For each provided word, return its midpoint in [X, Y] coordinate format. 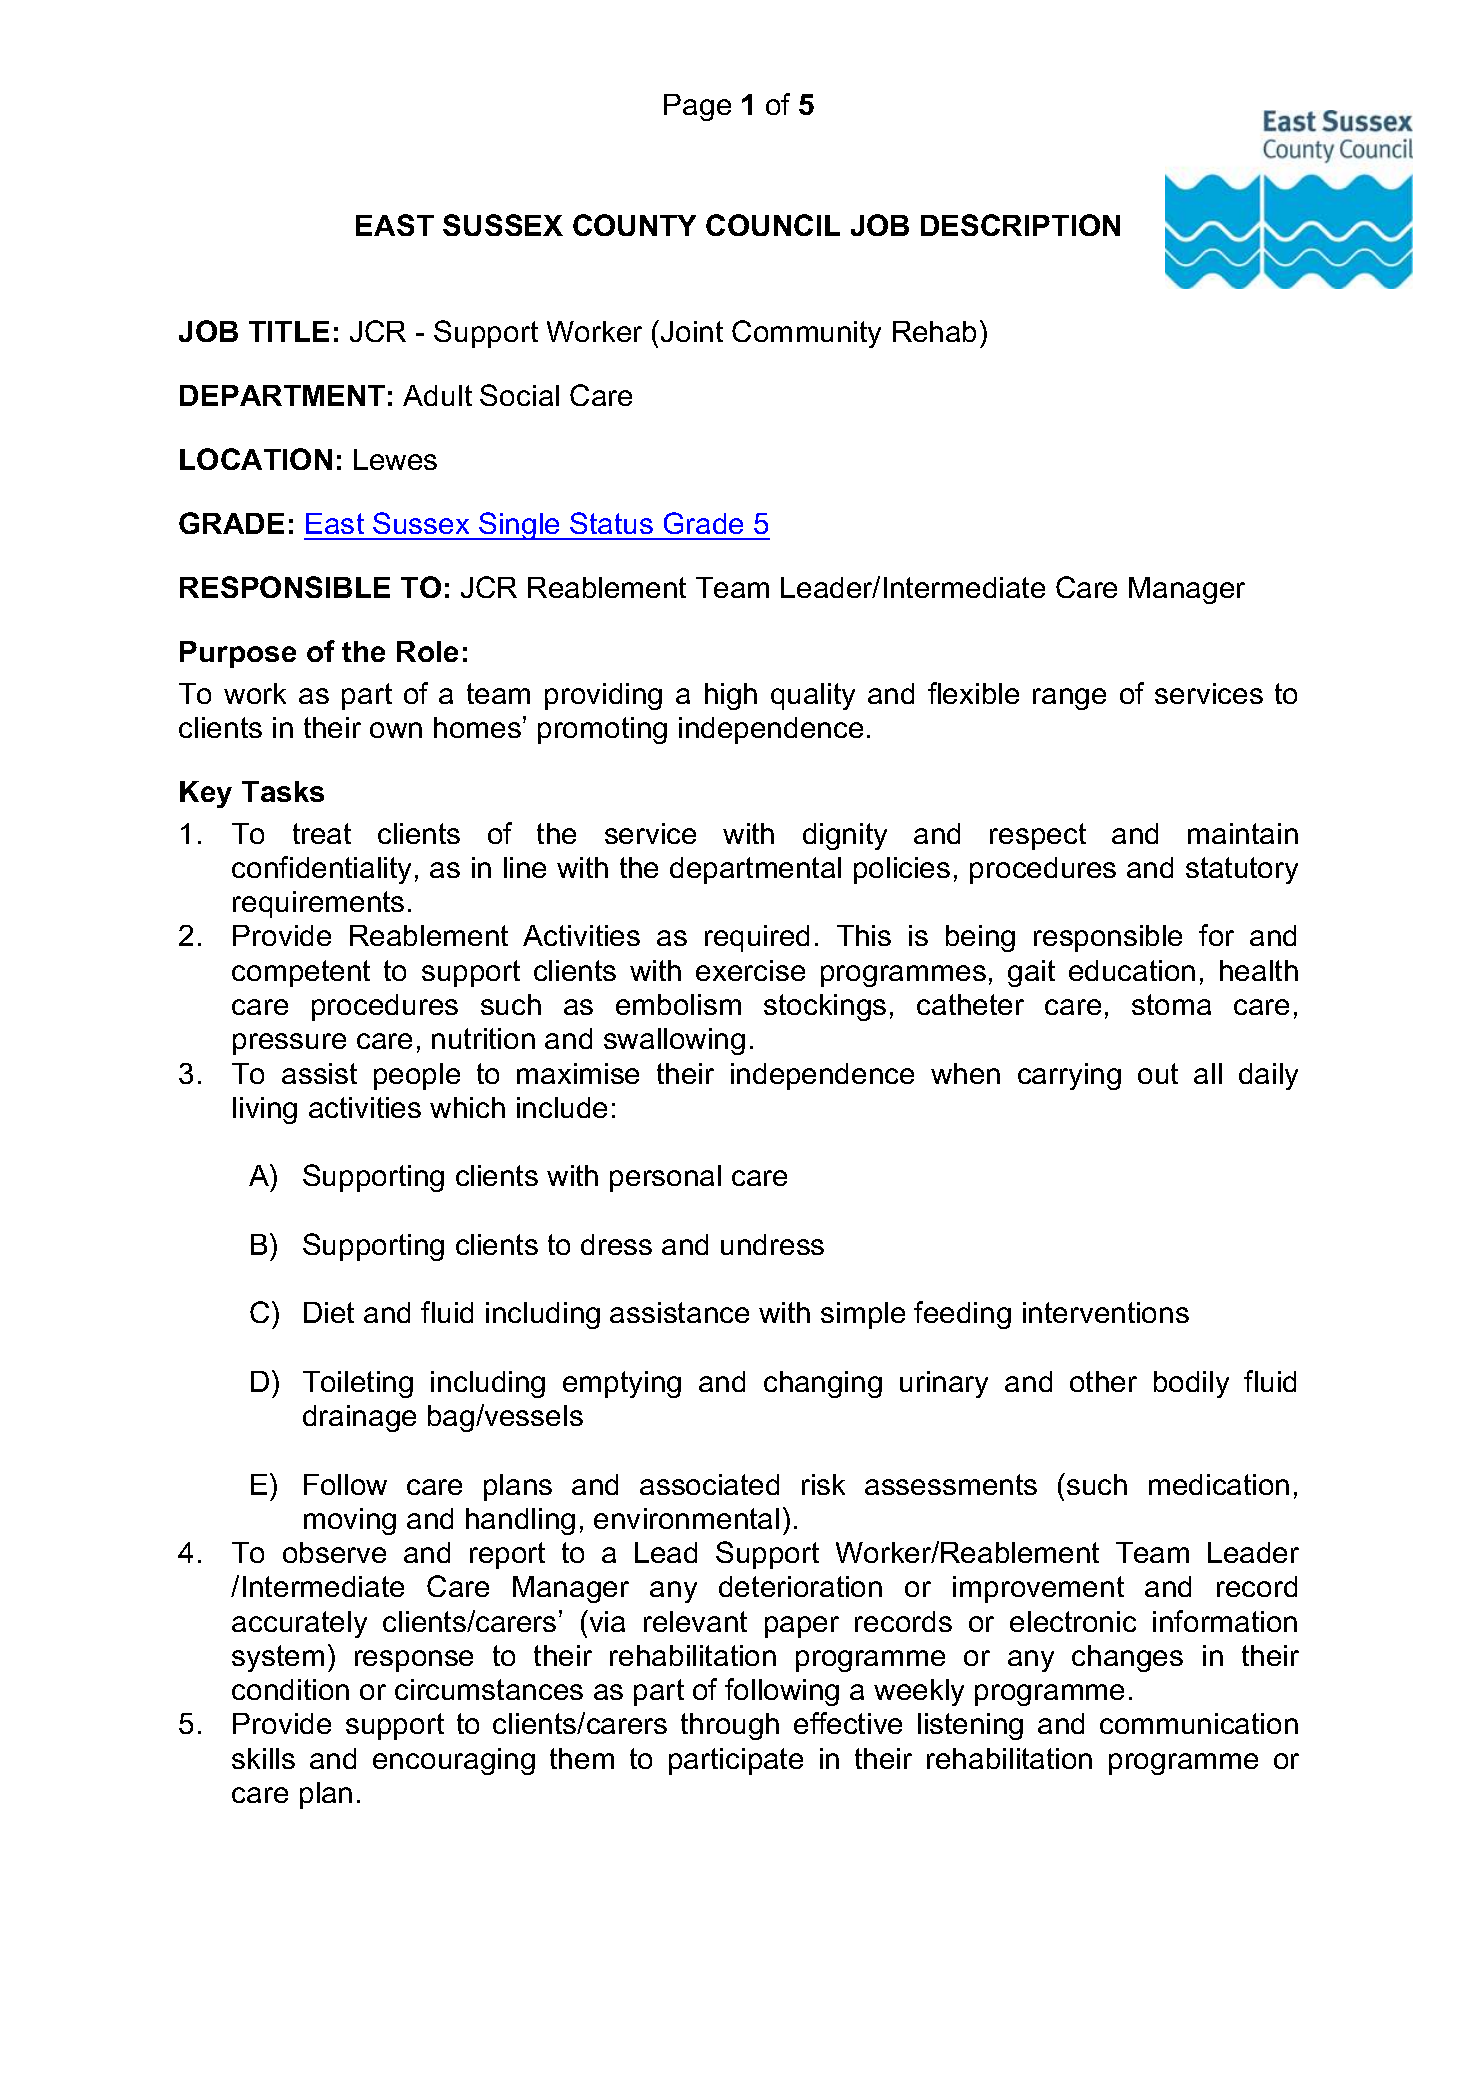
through [730, 1726]
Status [611, 523]
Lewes [395, 459]
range [1069, 699]
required [757, 938]
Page [697, 107]
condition [290, 1689]
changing [823, 1384]
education [1132, 970]
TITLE [289, 331]
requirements [318, 904]
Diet [329, 1312]
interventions [1106, 1312]
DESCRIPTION [1020, 225]
